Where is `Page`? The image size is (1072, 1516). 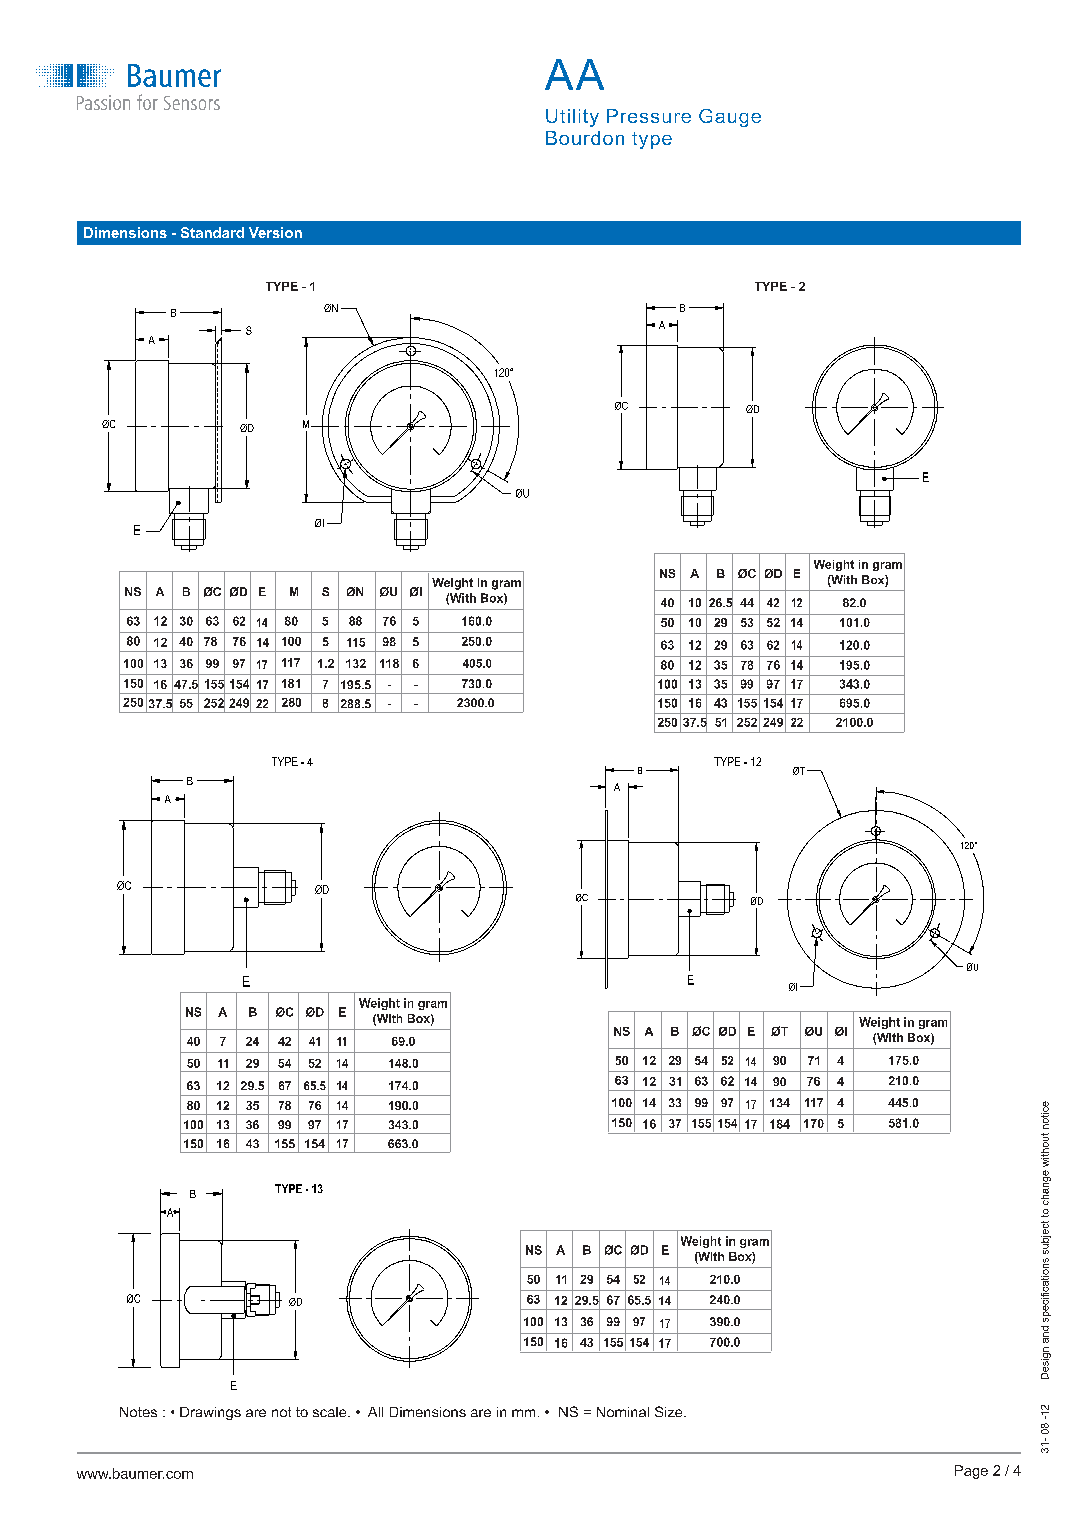 Page is located at coordinates (971, 1472).
